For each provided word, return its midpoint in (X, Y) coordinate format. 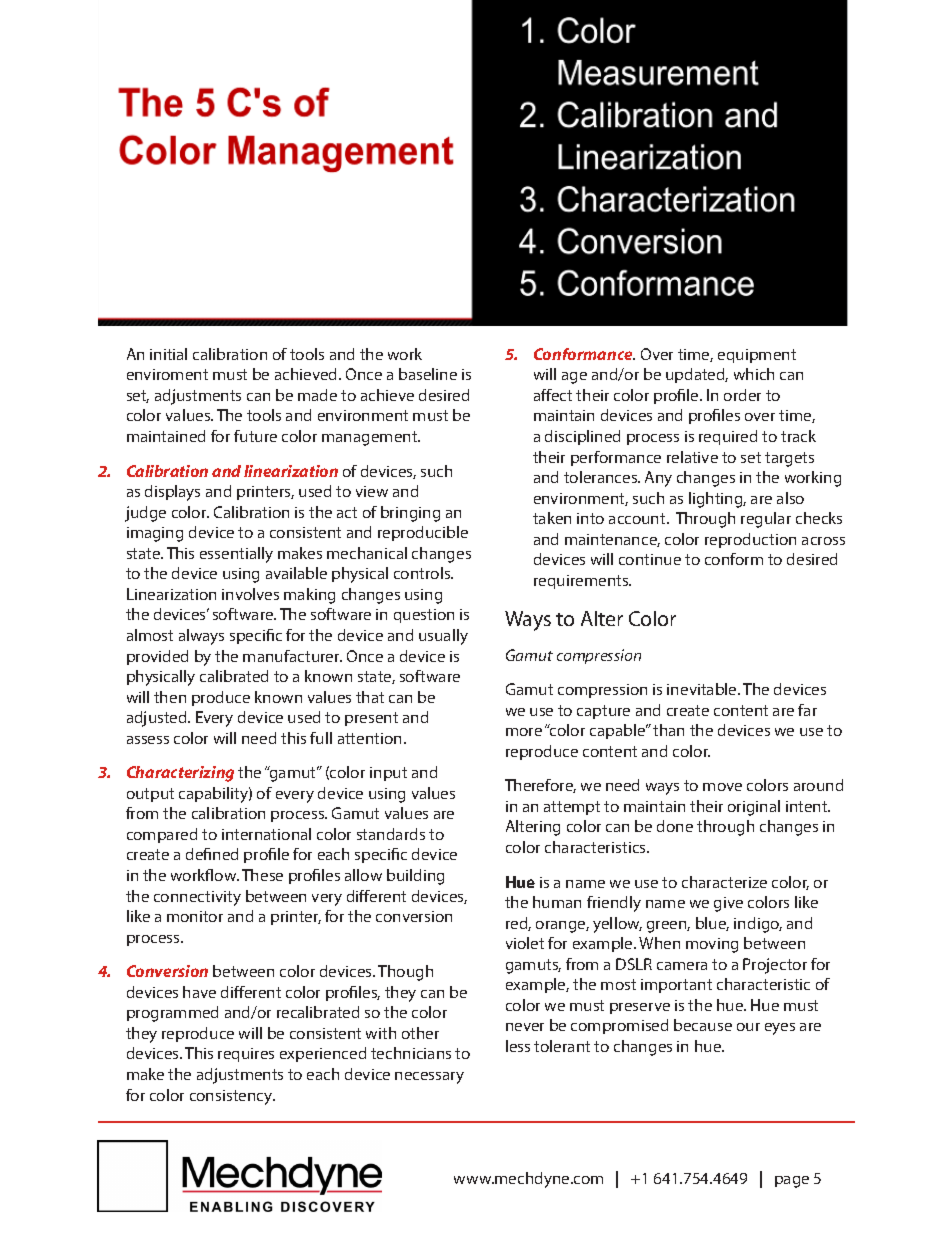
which (754, 374)
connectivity (197, 898)
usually (443, 637)
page (792, 1182)
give (728, 904)
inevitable (703, 689)
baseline (428, 374)
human (557, 902)
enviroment (167, 374)
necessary (429, 1078)
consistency (232, 1097)
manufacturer (292, 656)
